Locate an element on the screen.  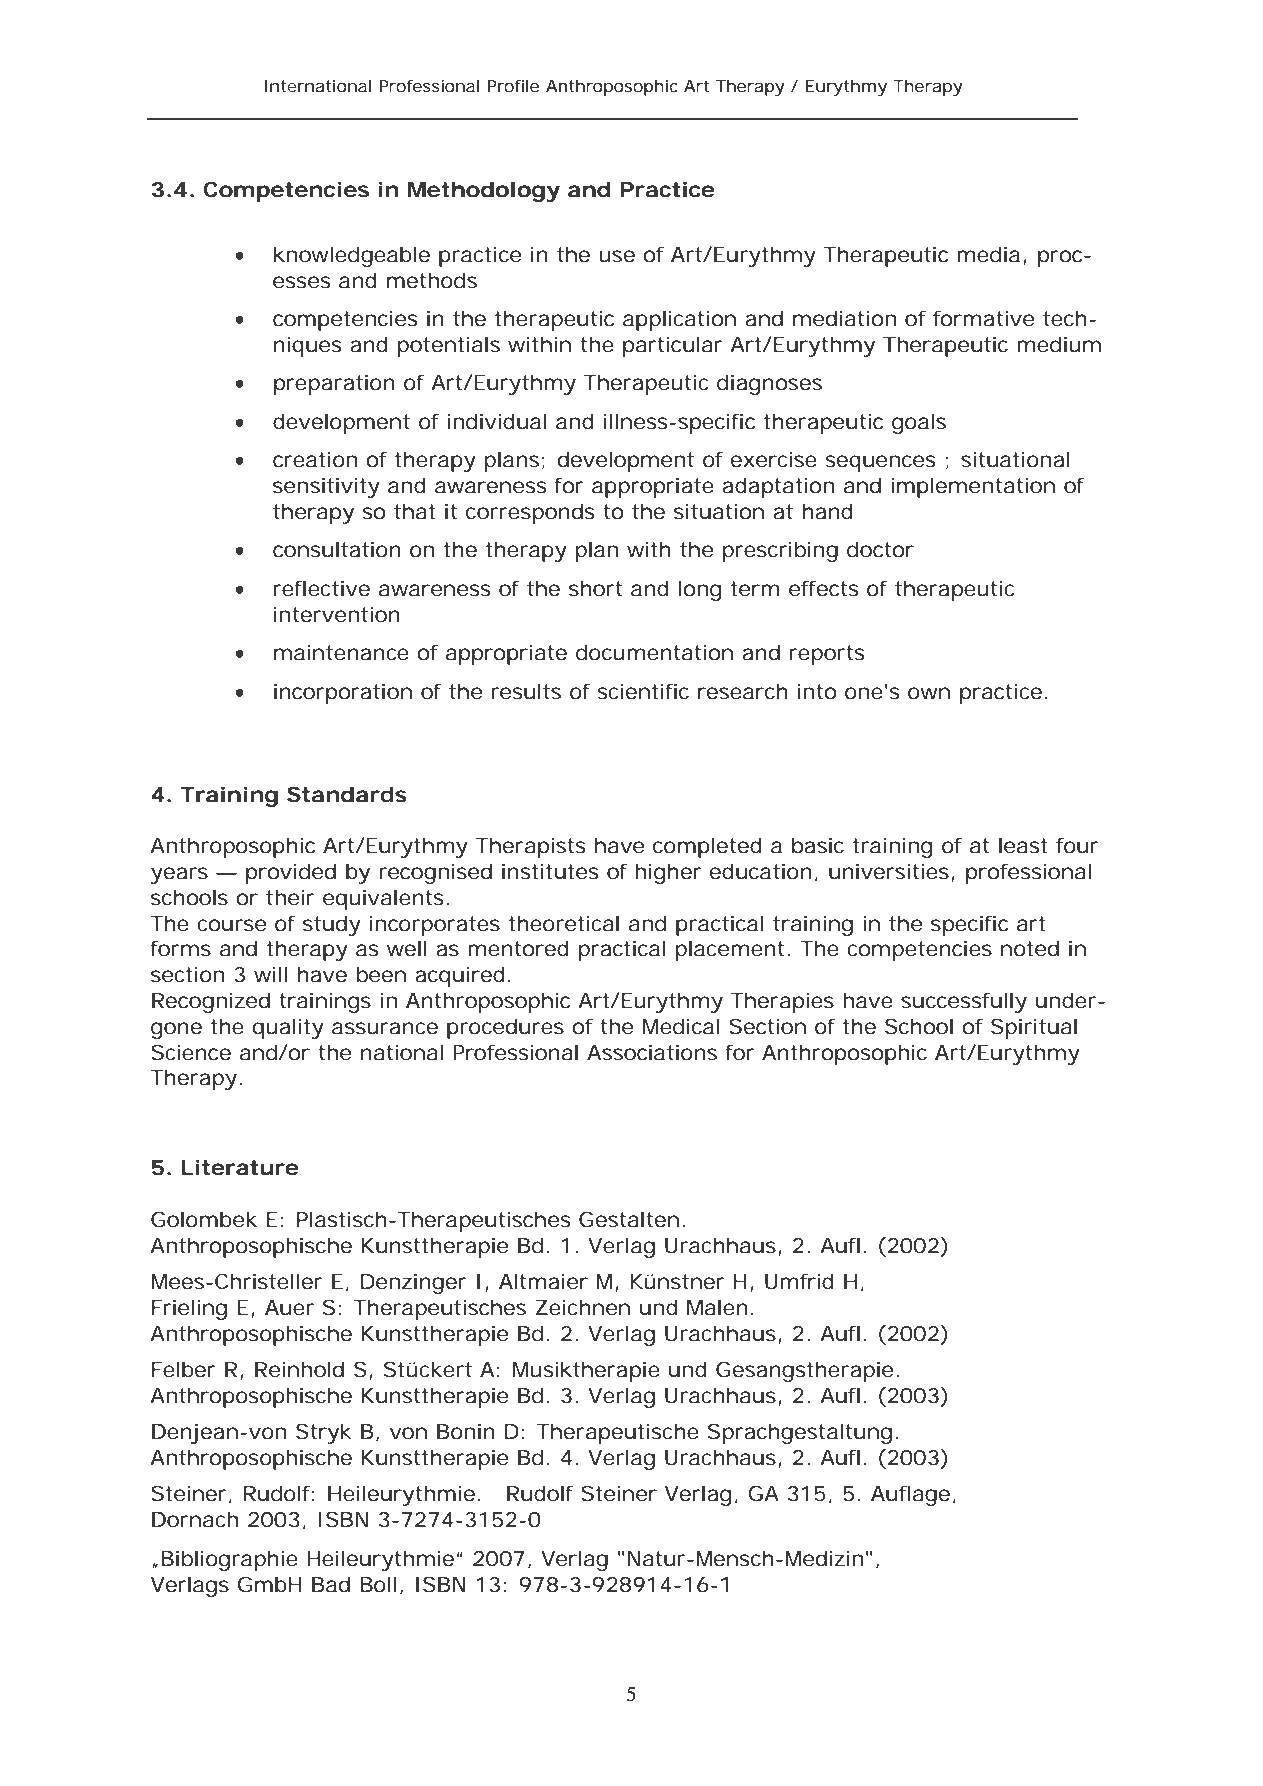
Bonin is located at coordinates (466, 1431).
